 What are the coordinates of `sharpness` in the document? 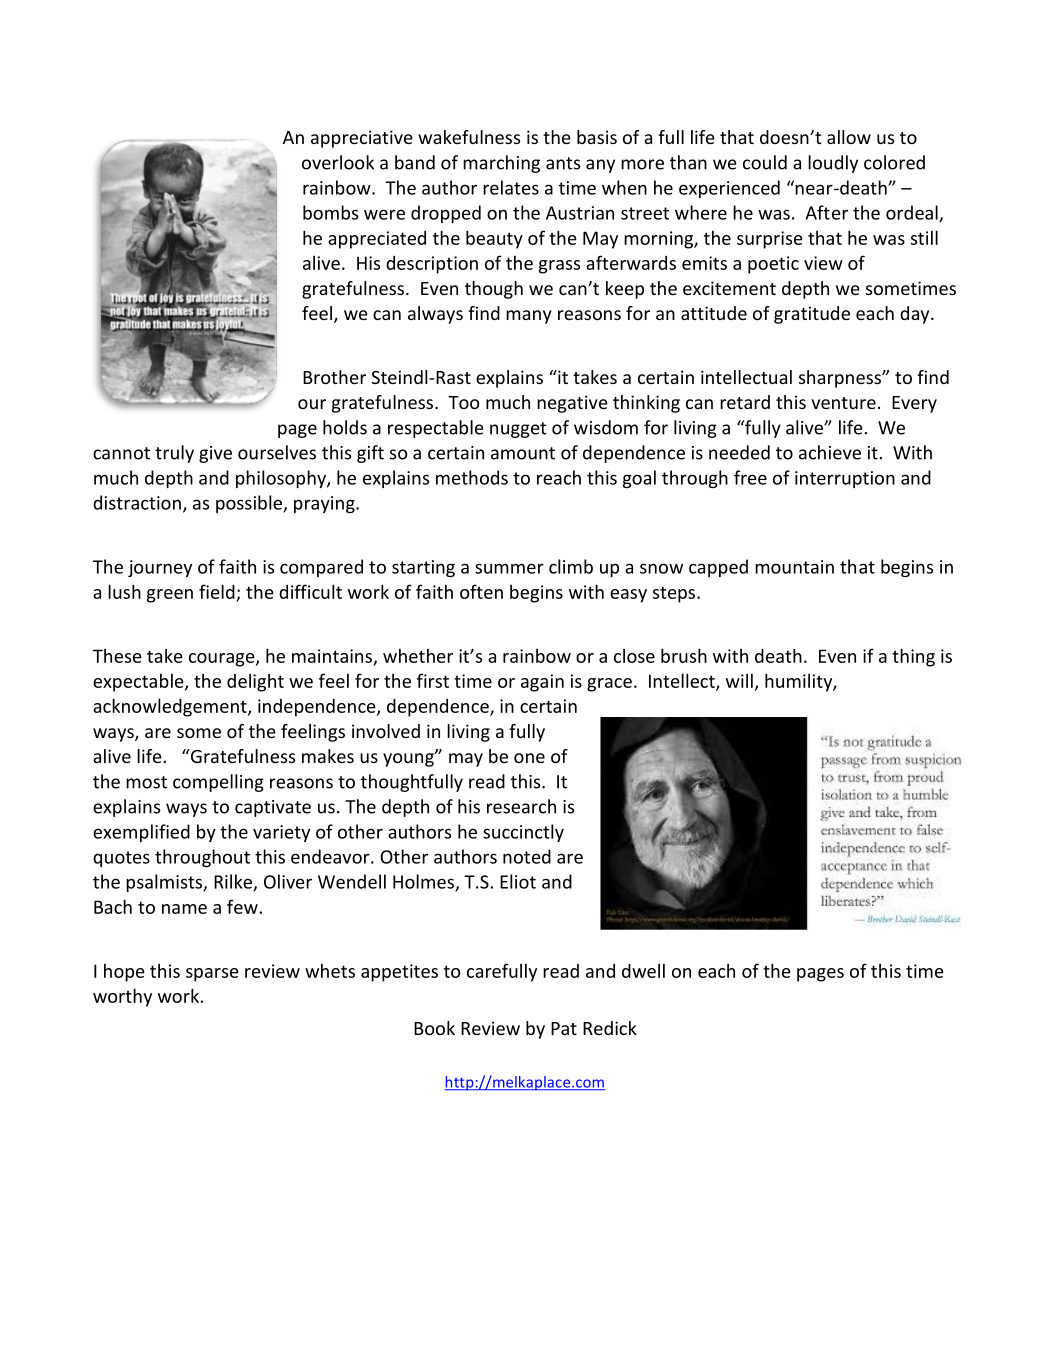 It's located at (841, 379).
